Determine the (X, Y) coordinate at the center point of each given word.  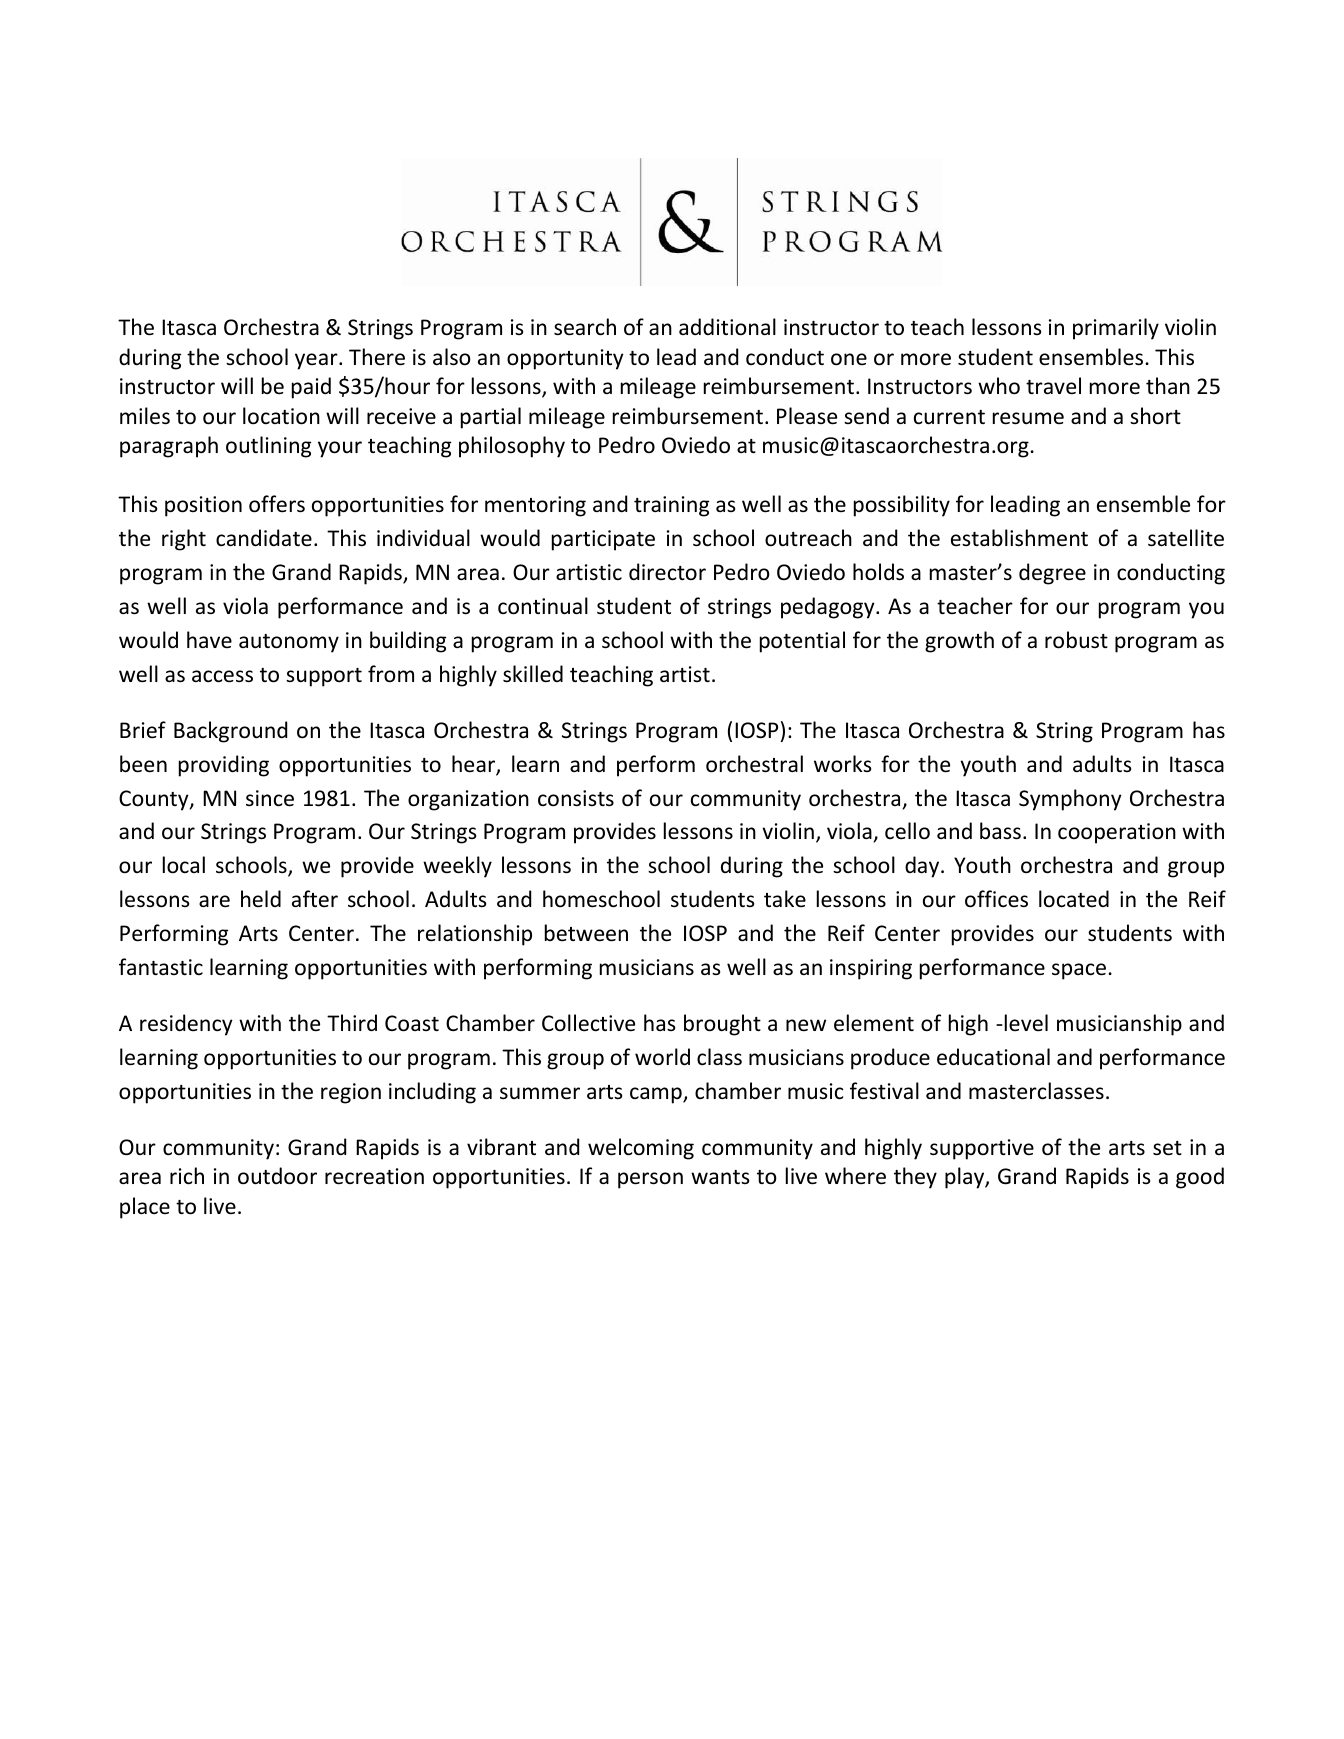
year (317, 361)
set (1167, 1148)
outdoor (277, 1176)
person (650, 1180)
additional (727, 327)
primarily (1116, 329)
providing (224, 766)
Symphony (1070, 800)
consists (576, 798)
